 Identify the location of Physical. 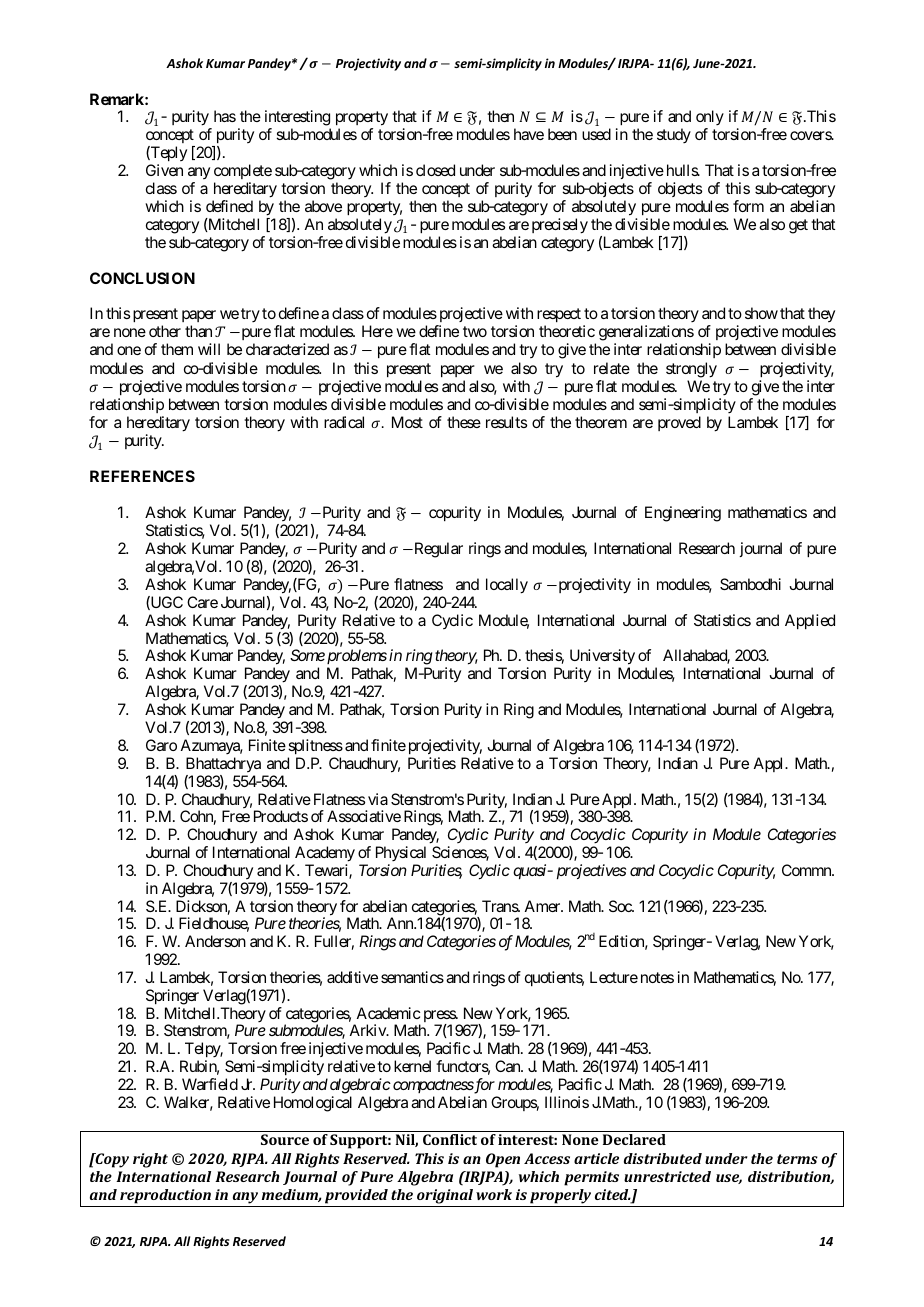
(401, 853).
